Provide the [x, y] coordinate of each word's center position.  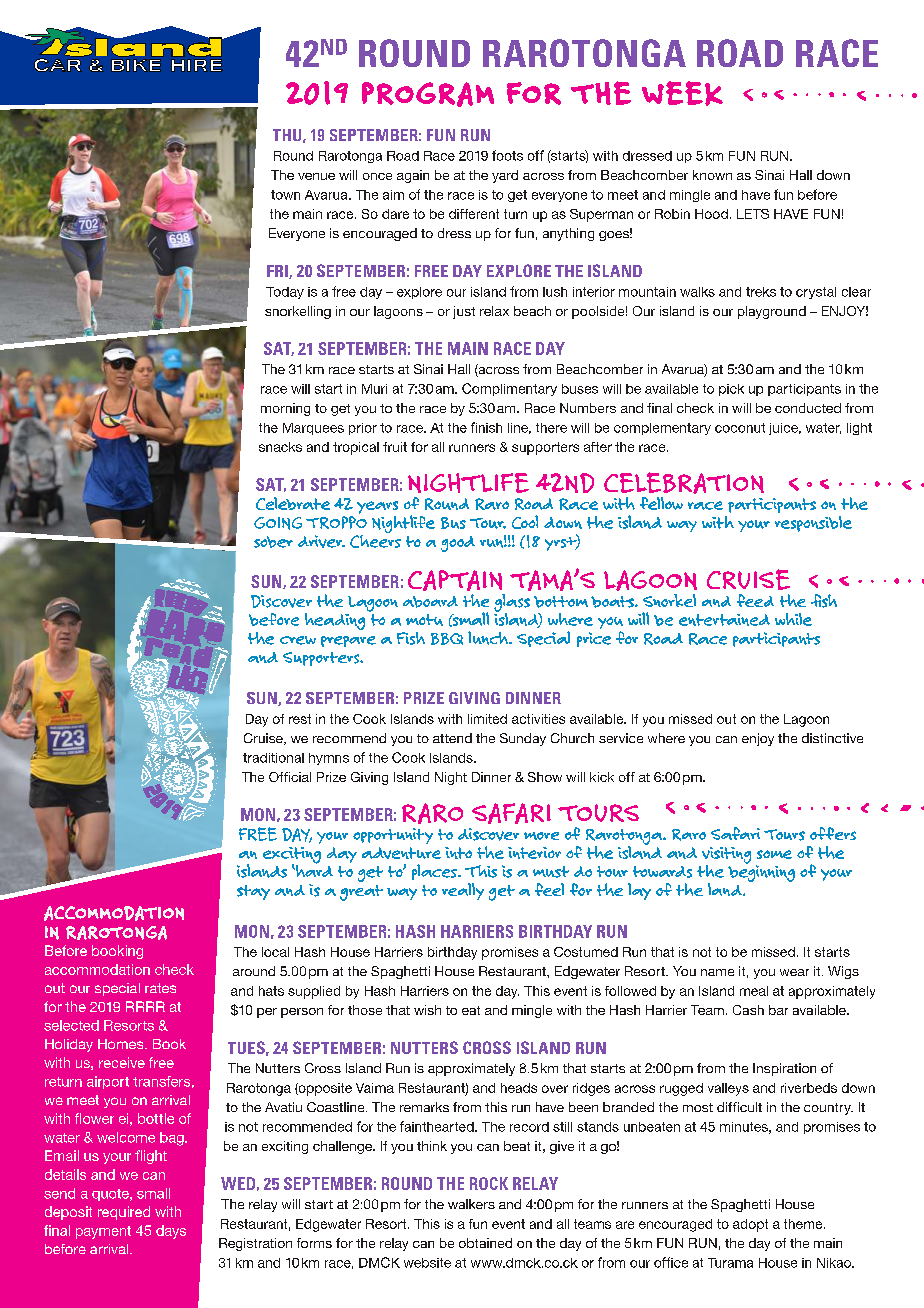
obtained [485, 1243]
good [458, 544]
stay [253, 892]
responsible [813, 524]
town [285, 195]
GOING [278, 523]
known [712, 175]
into [458, 853]
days [171, 1232]
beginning [761, 872]
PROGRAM [428, 94]
